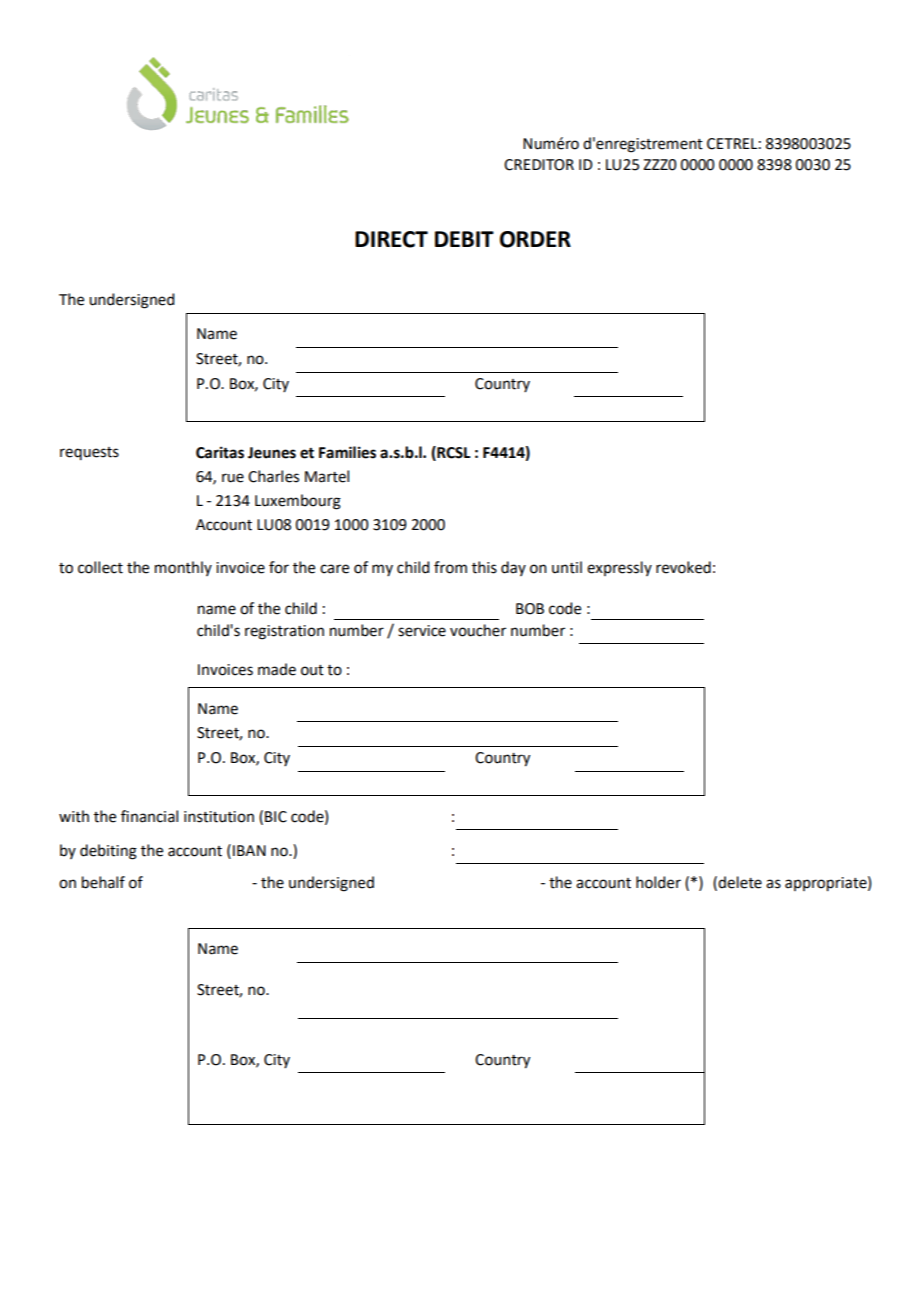  What do you see at coordinates (391, 239) in the screenshot?
I see `DIRECT` at bounding box center [391, 239].
